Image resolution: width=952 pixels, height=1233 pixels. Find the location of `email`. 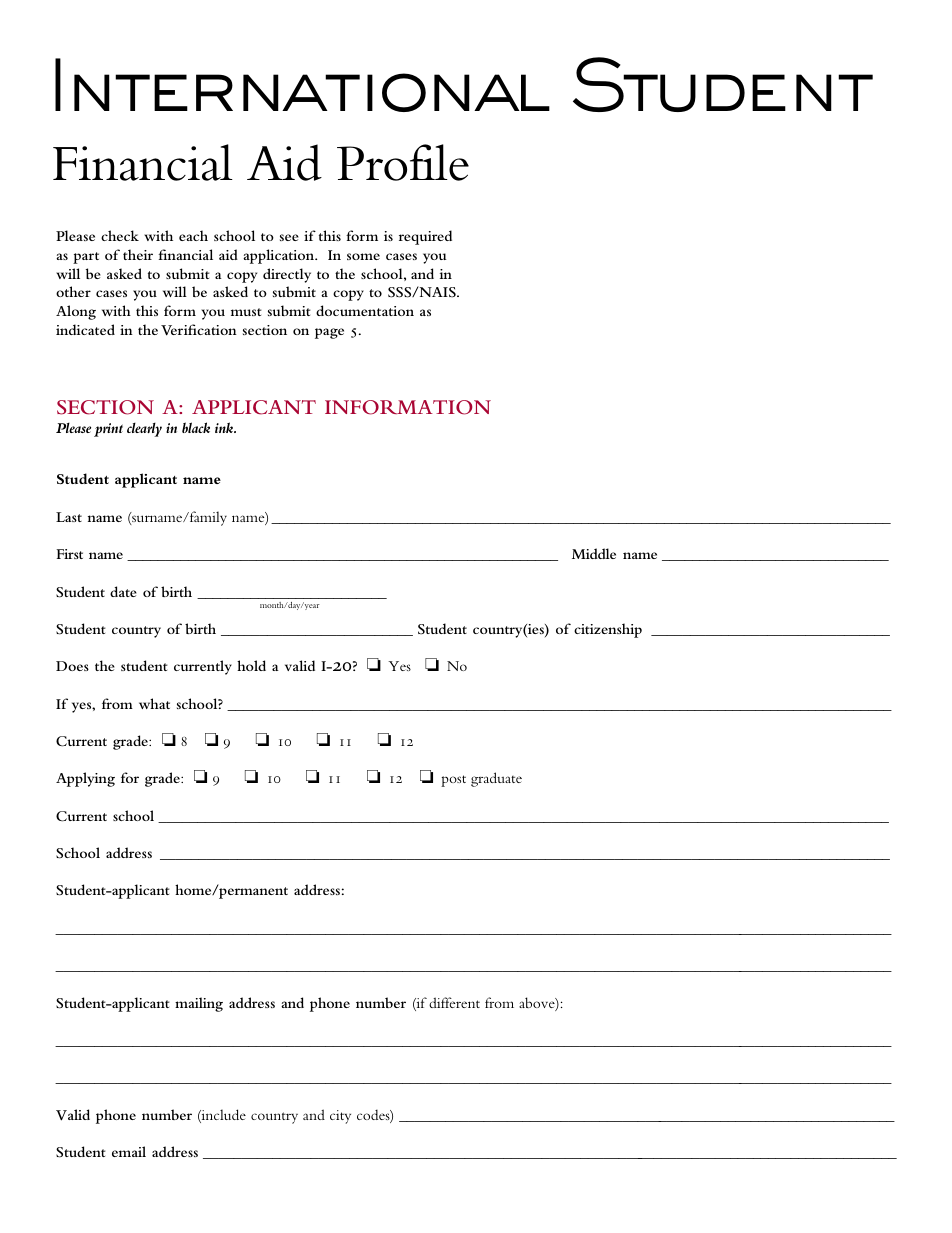

email is located at coordinates (129, 1151).
